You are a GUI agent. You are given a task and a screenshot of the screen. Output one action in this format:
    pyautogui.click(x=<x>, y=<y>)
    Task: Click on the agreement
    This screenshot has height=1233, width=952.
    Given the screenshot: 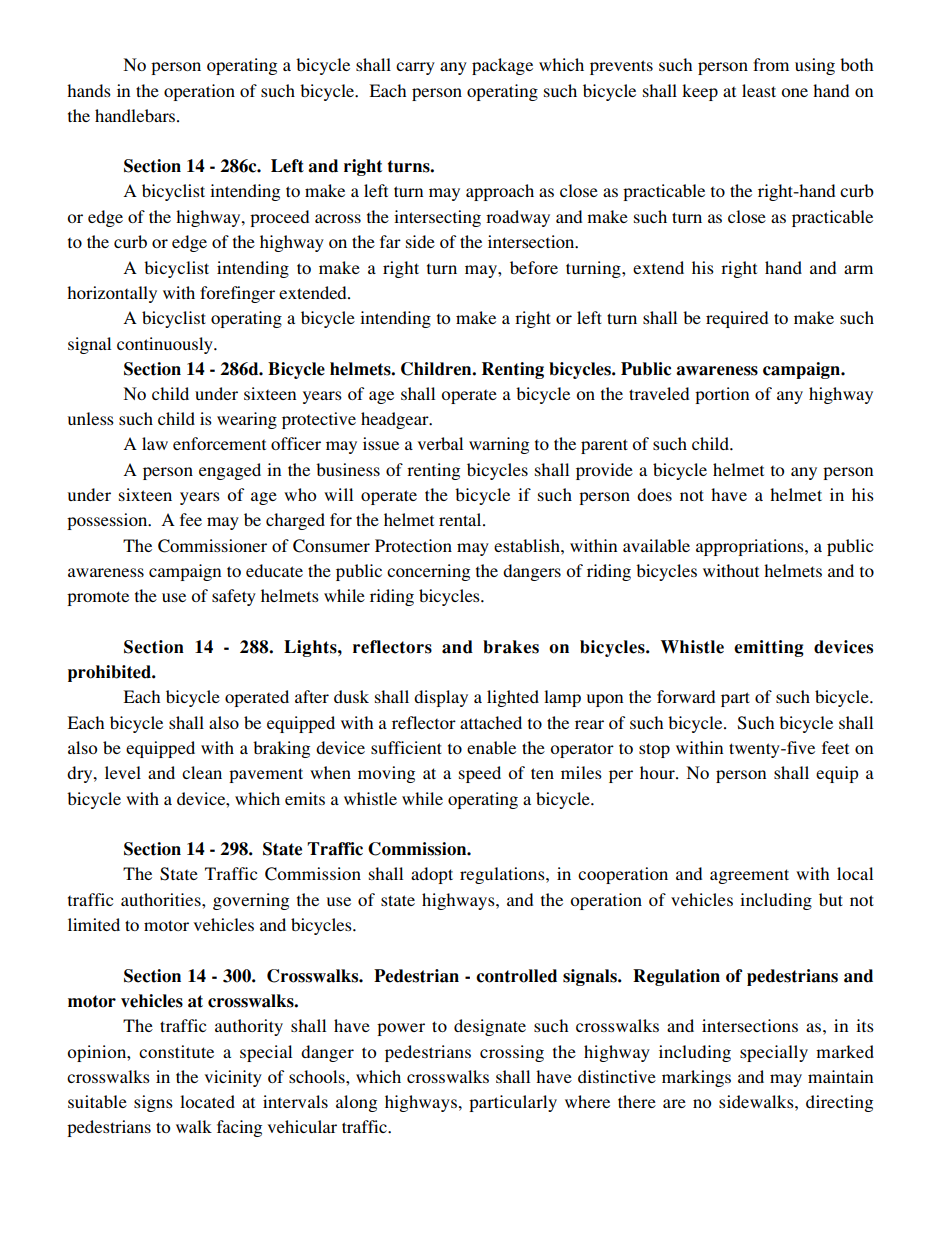 What is the action you would take?
    pyautogui.click(x=749, y=876)
